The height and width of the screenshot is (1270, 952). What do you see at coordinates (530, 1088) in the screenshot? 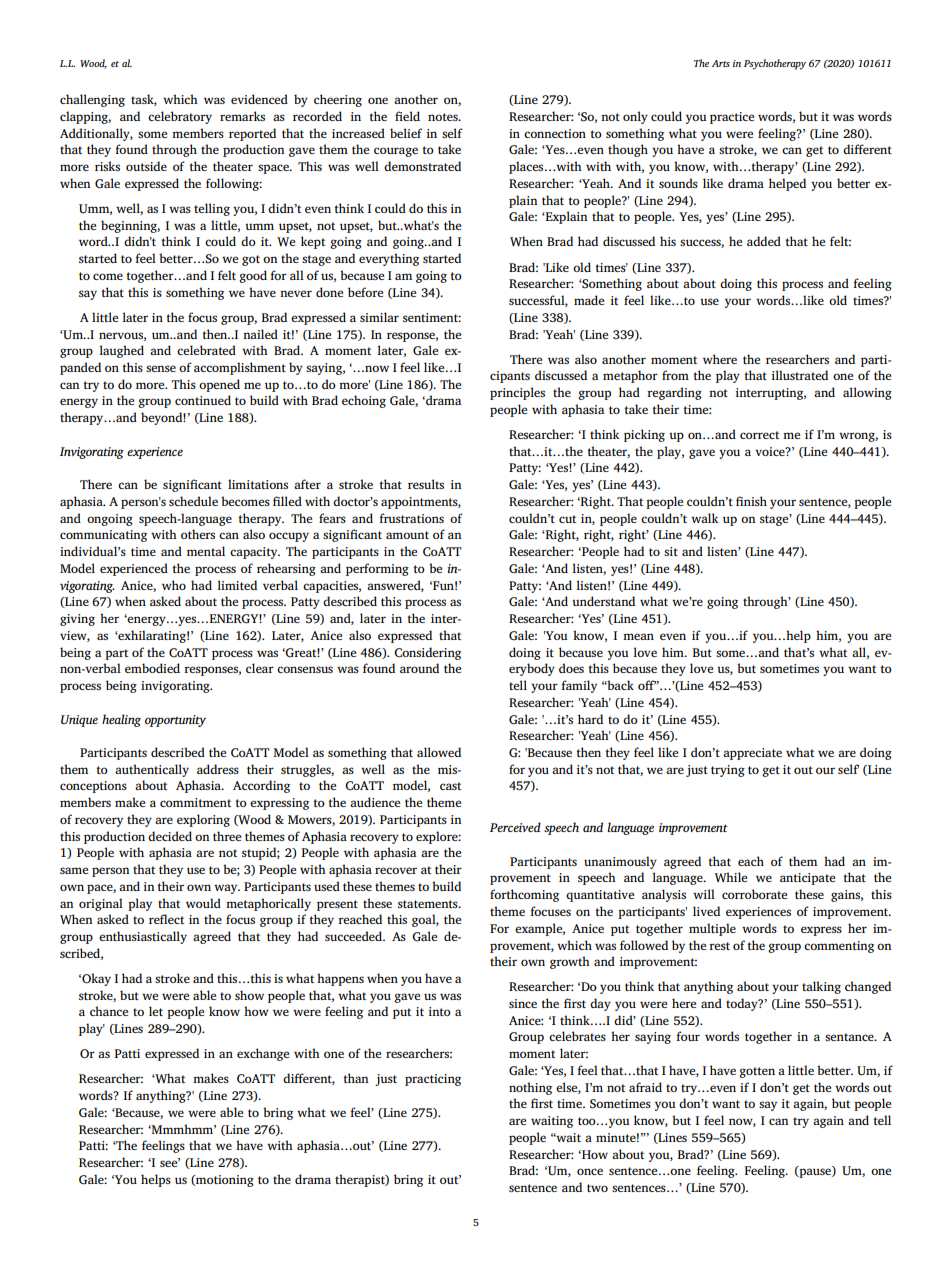
I see `nothing` at bounding box center [530, 1088].
